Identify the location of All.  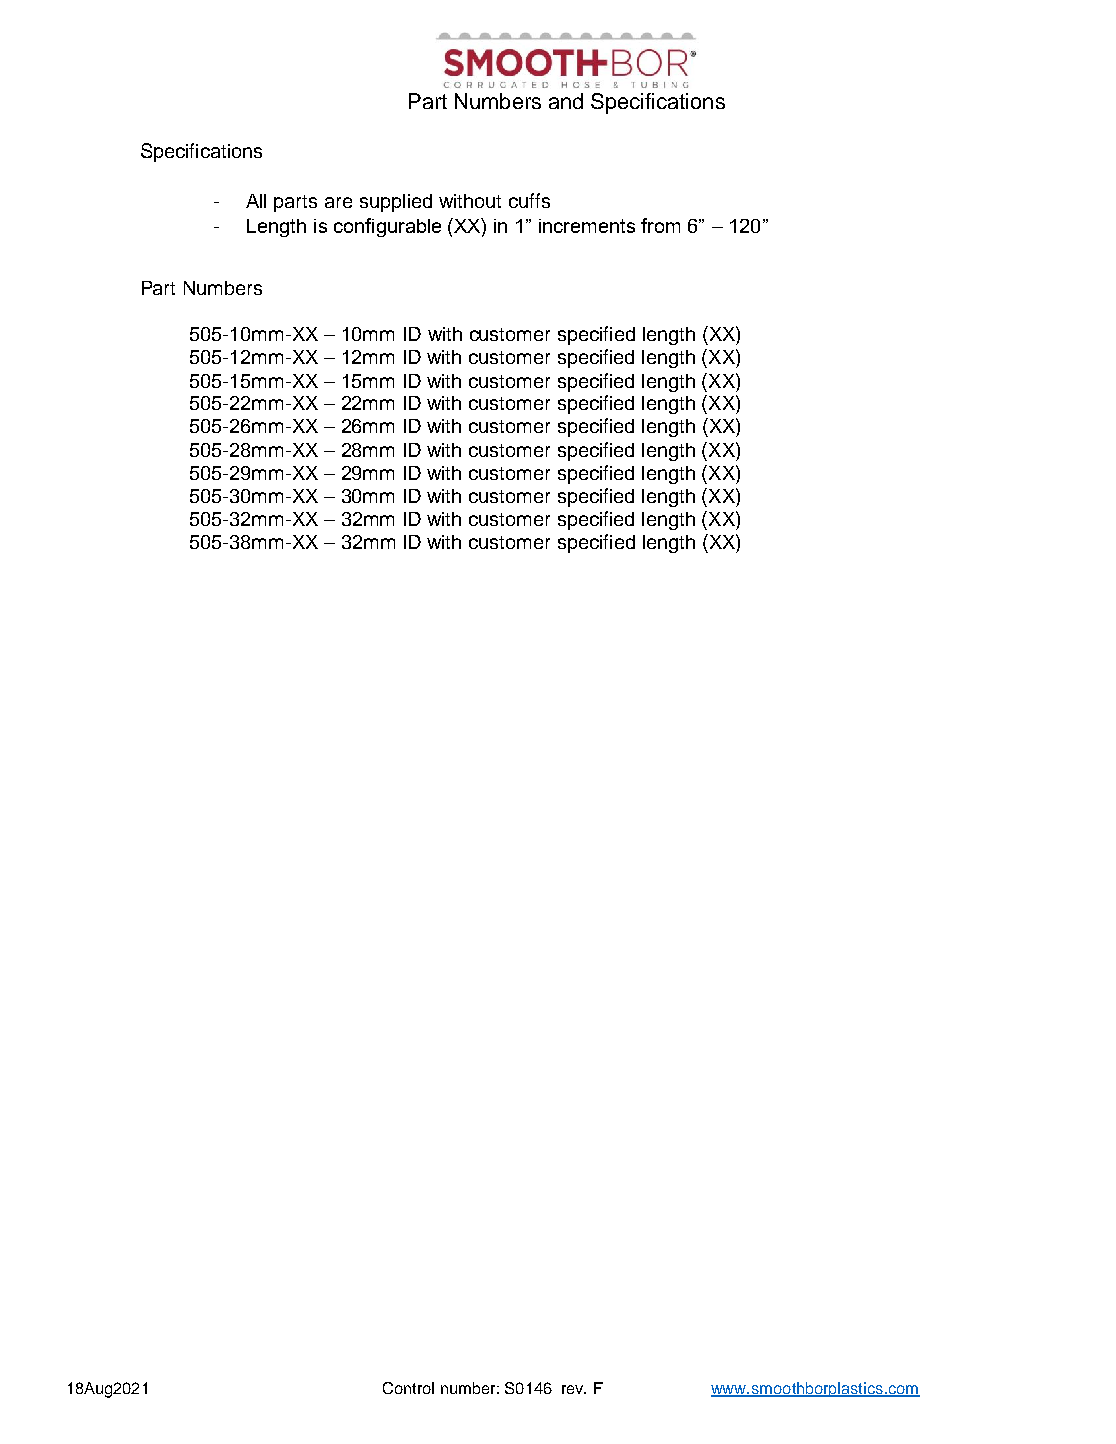
(256, 201).
